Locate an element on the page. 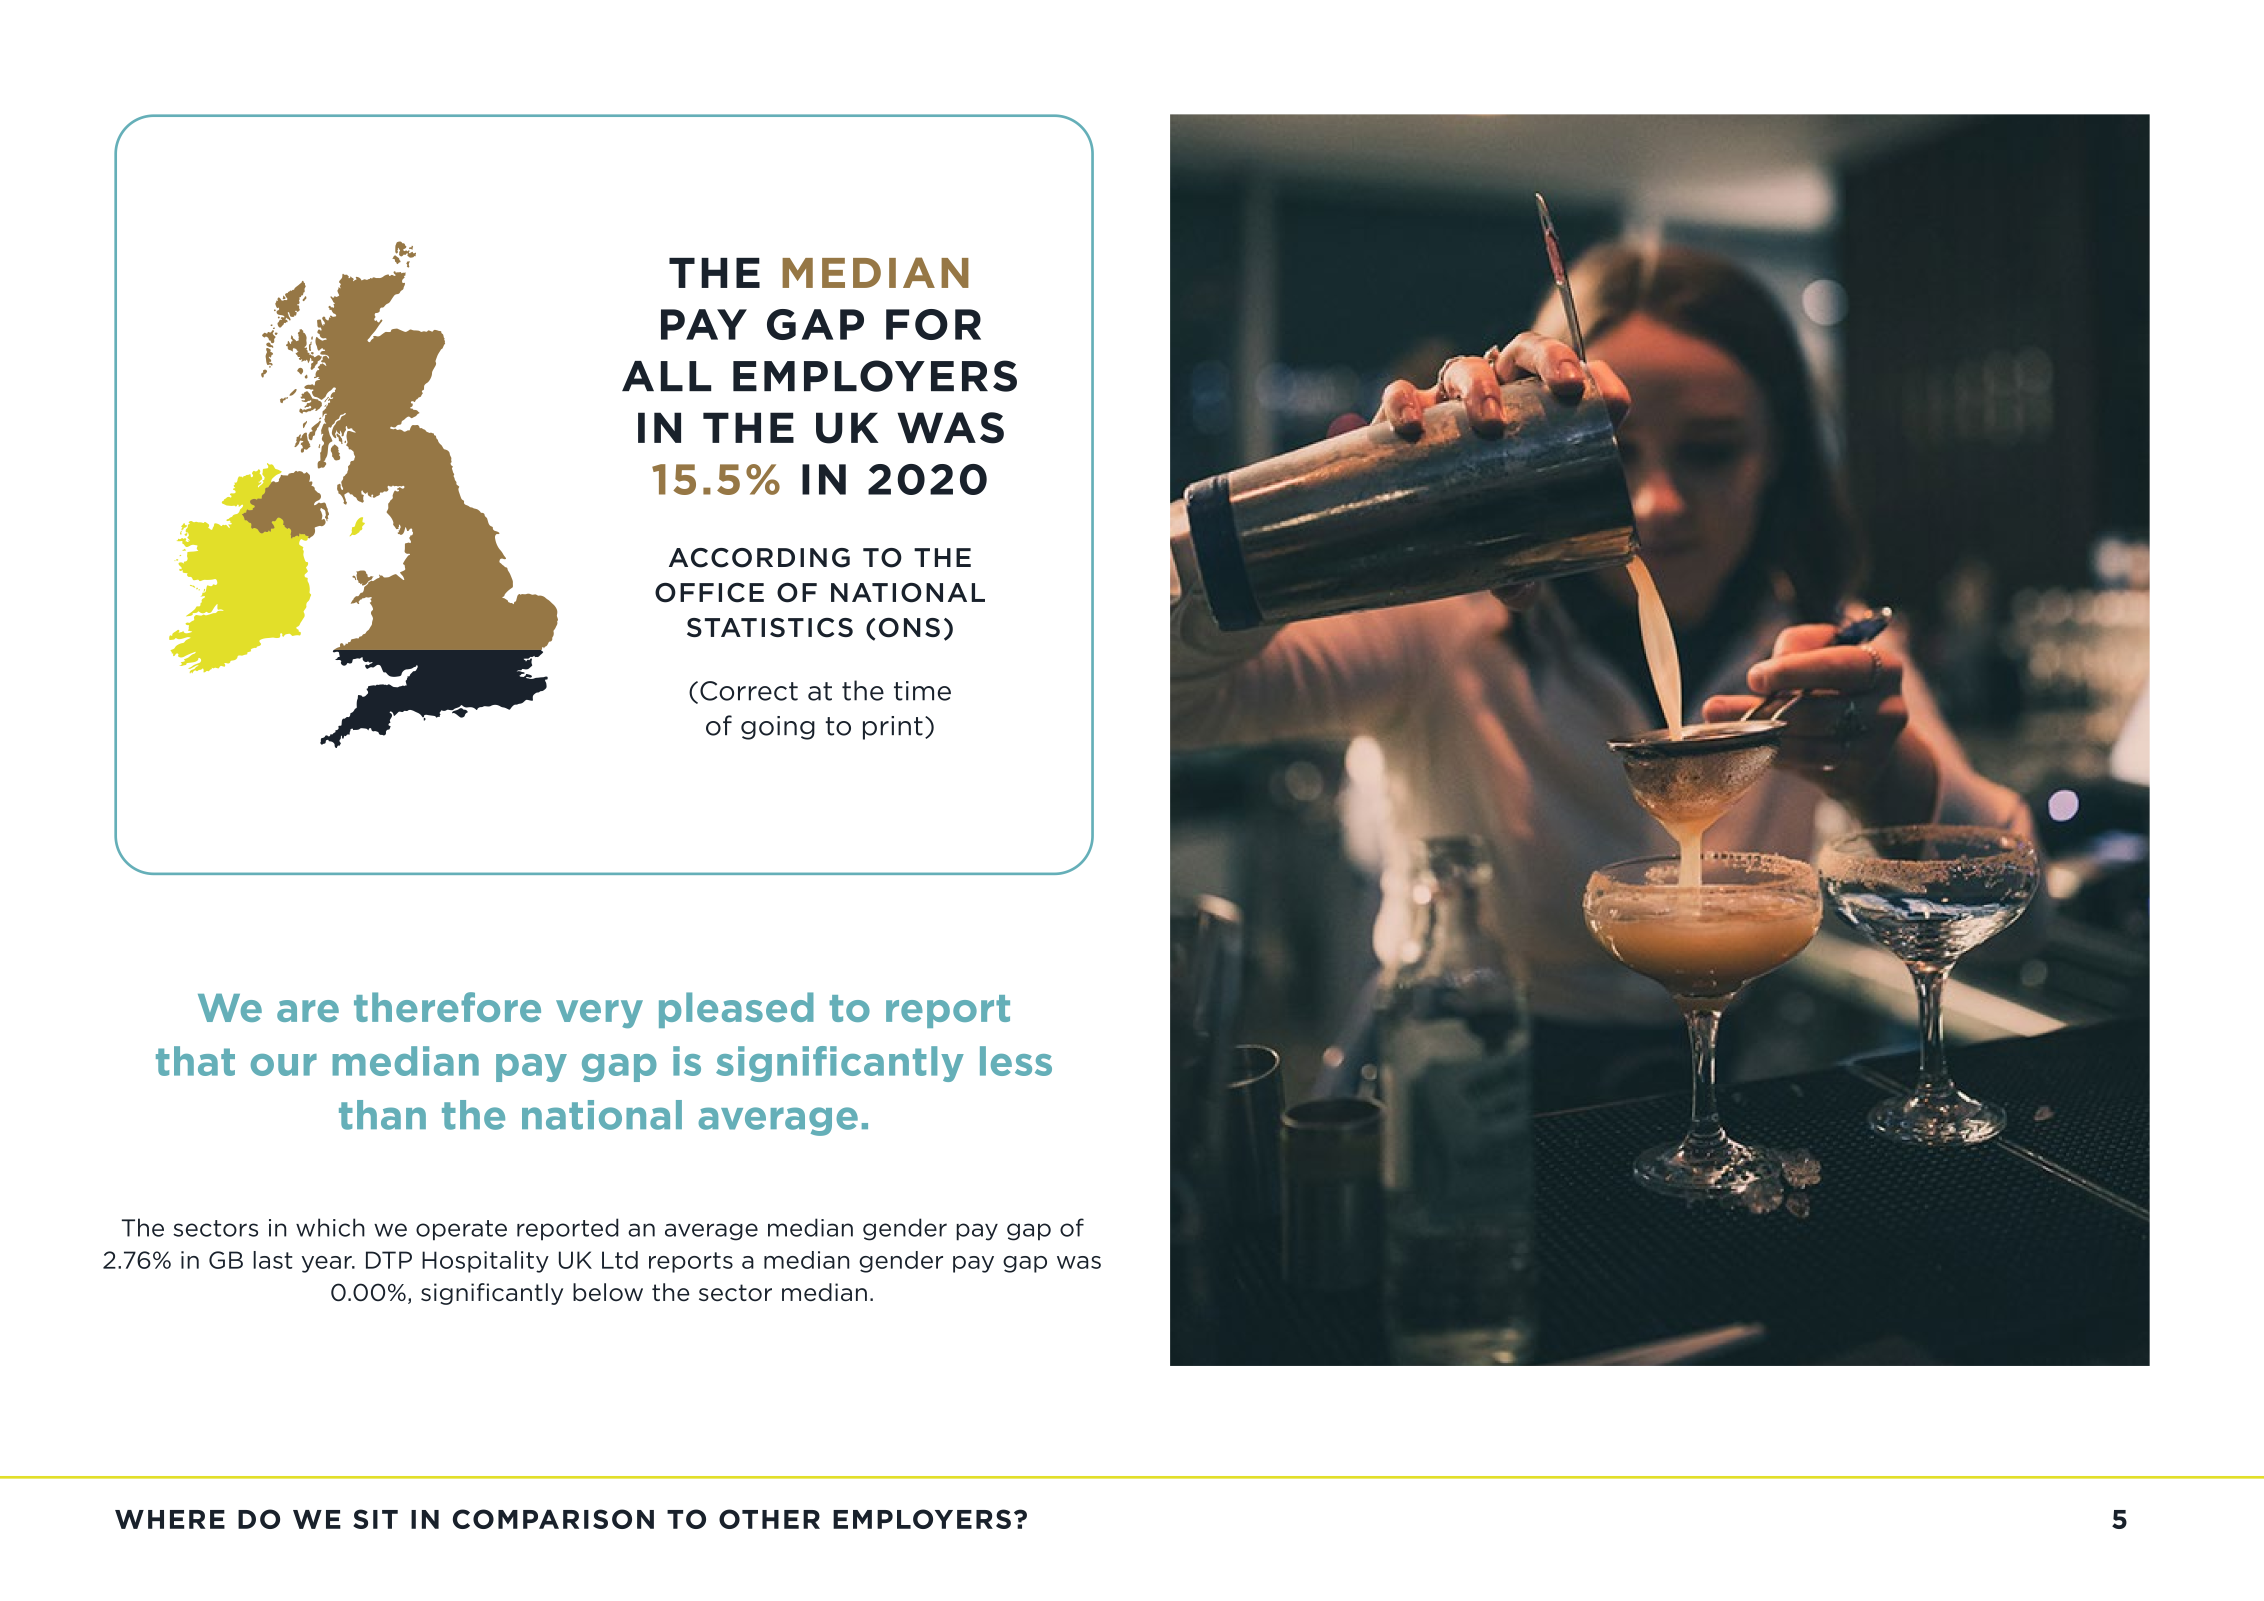 The height and width of the page is (1601, 2264). ONS is located at coordinates (909, 628).
